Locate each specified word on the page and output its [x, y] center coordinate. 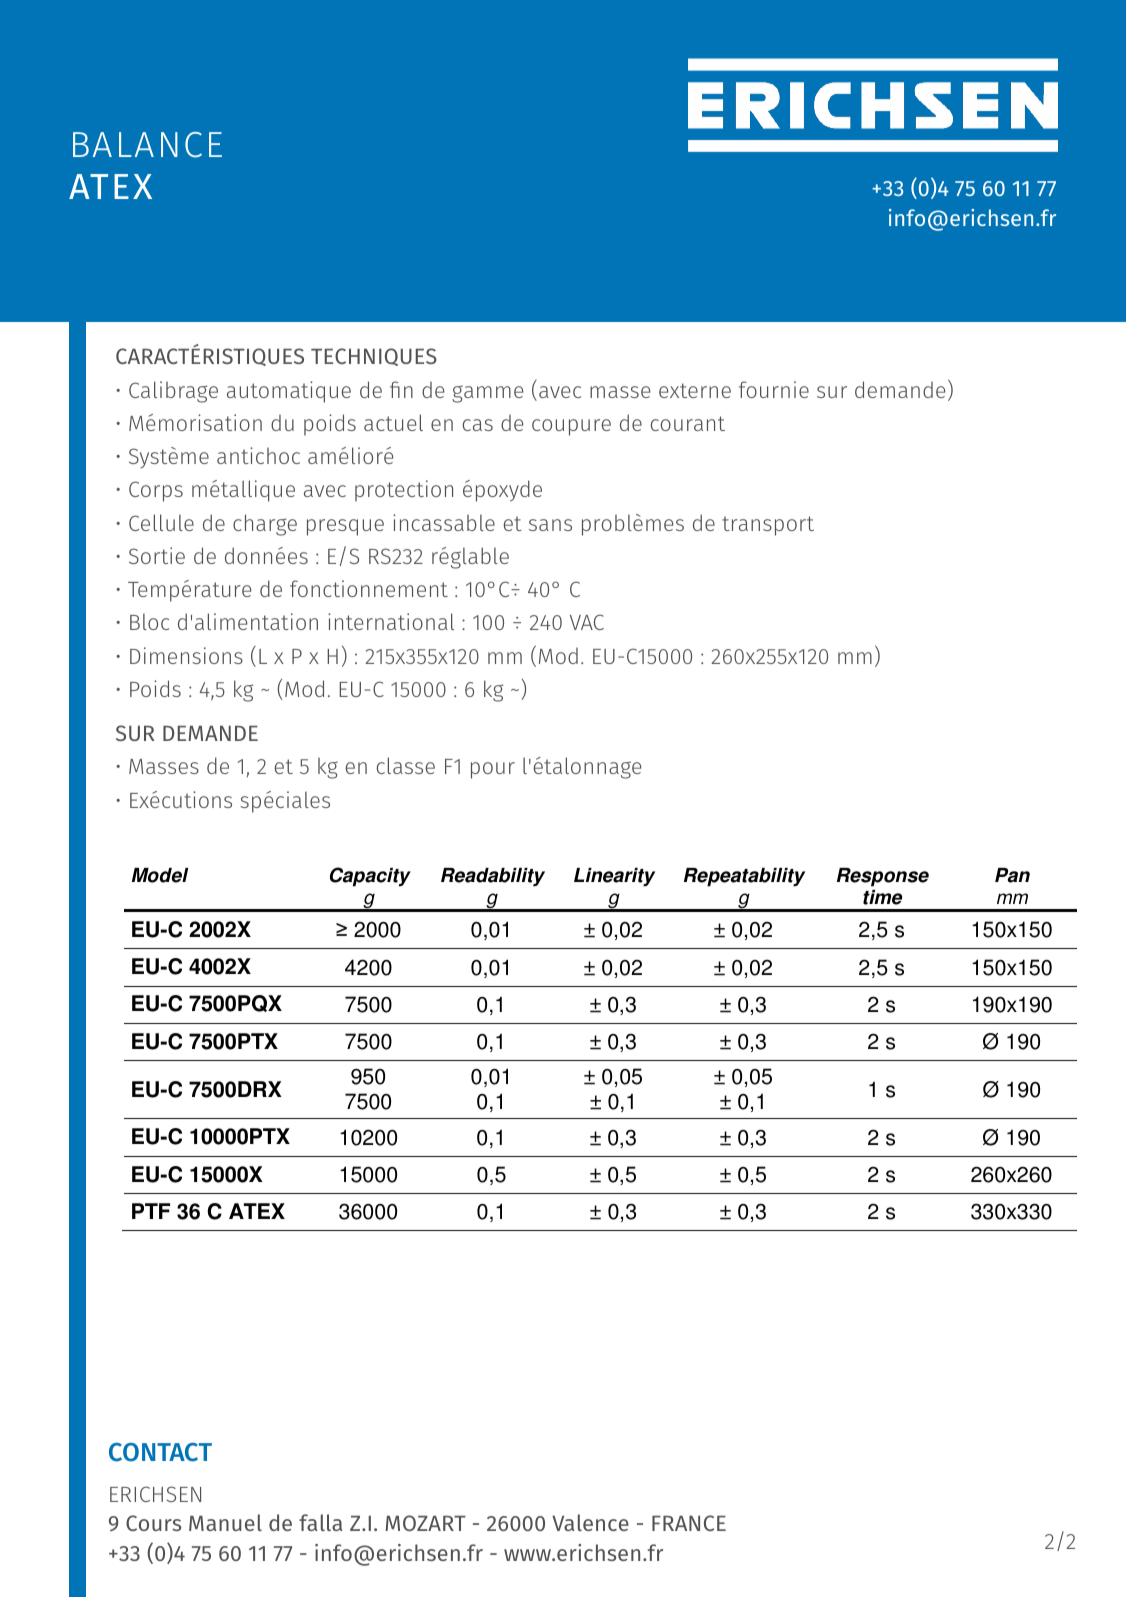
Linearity [614, 877]
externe [695, 390]
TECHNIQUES [374, 357]
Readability [493, 877]
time [882, 897]
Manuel [225, 1522]
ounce [884, 389]
